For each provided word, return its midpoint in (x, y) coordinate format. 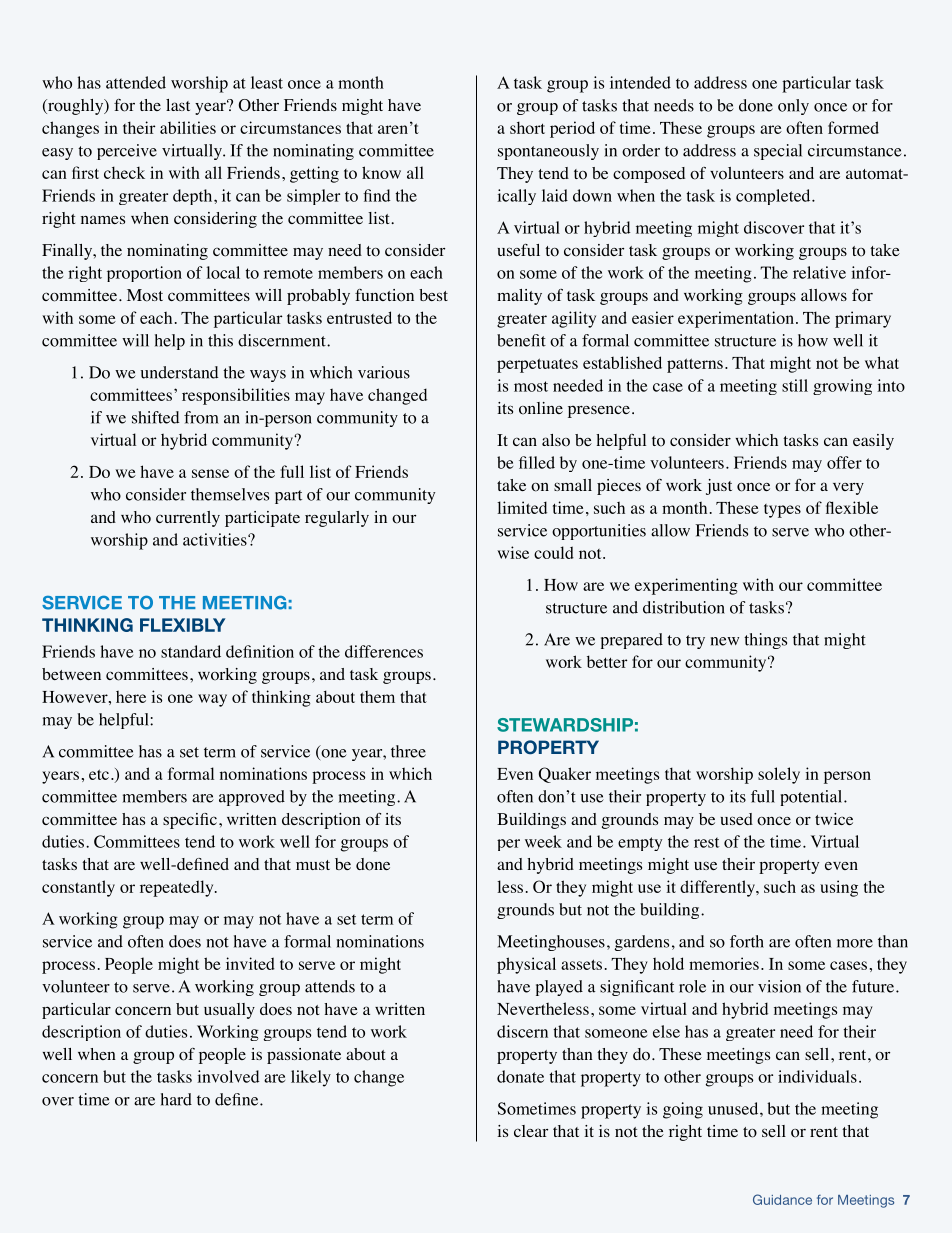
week (543, 841)
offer (844, 462)
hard (176, 1099)
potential (812, 798)
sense (210, 473)
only (793, 107)
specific (190, 821)
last (178, 105)
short (527, 127)
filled (537, 462)
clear (531, 1131)
